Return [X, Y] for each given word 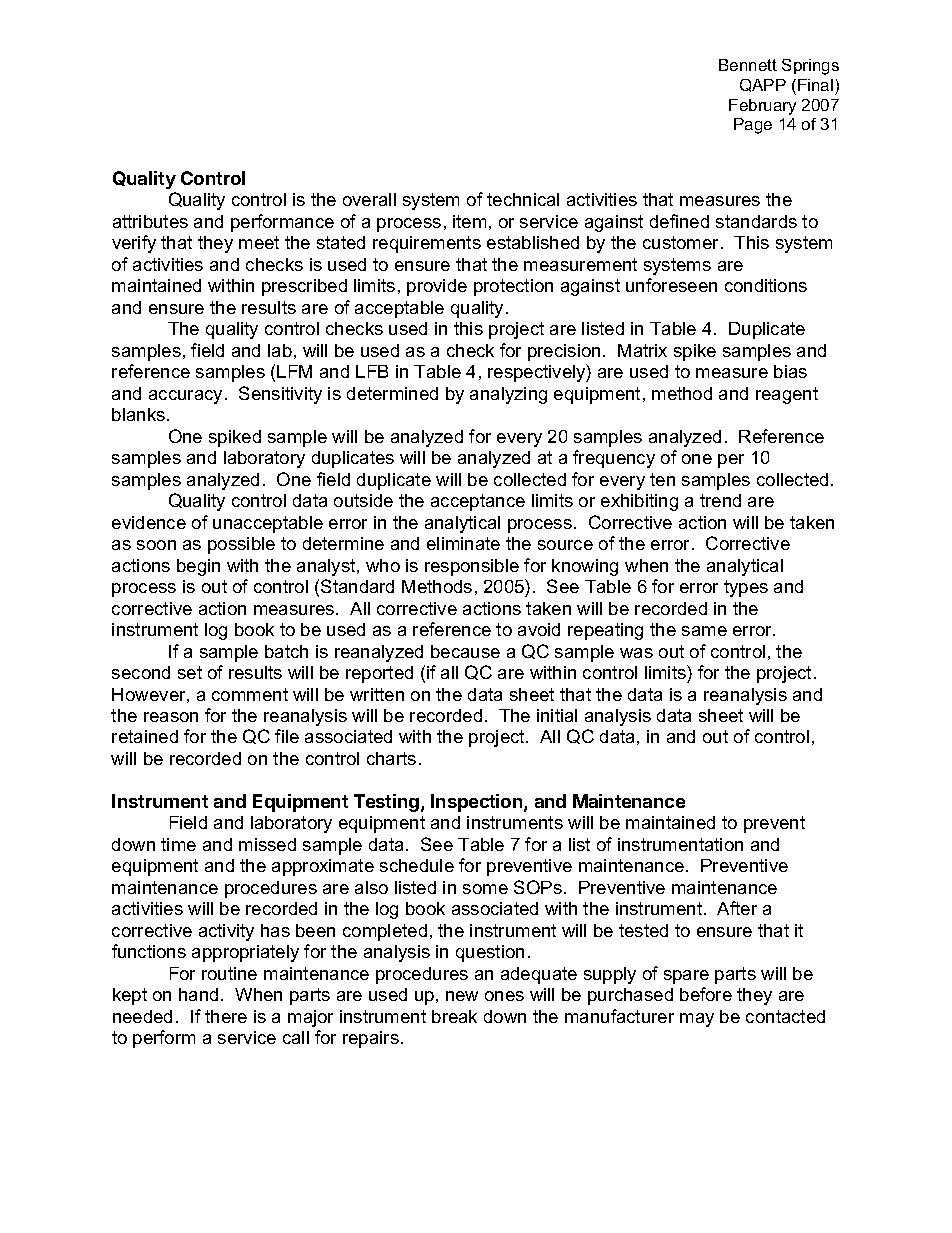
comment [250, 694]
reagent [787, 395]
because [465, 651]
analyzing [508, 395]
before [706, 994]
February [762, 107]
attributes [150, 221]
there [226, 1016]
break [454, 1016]
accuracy [185, 397]
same [704, 631]
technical [523, 199]
